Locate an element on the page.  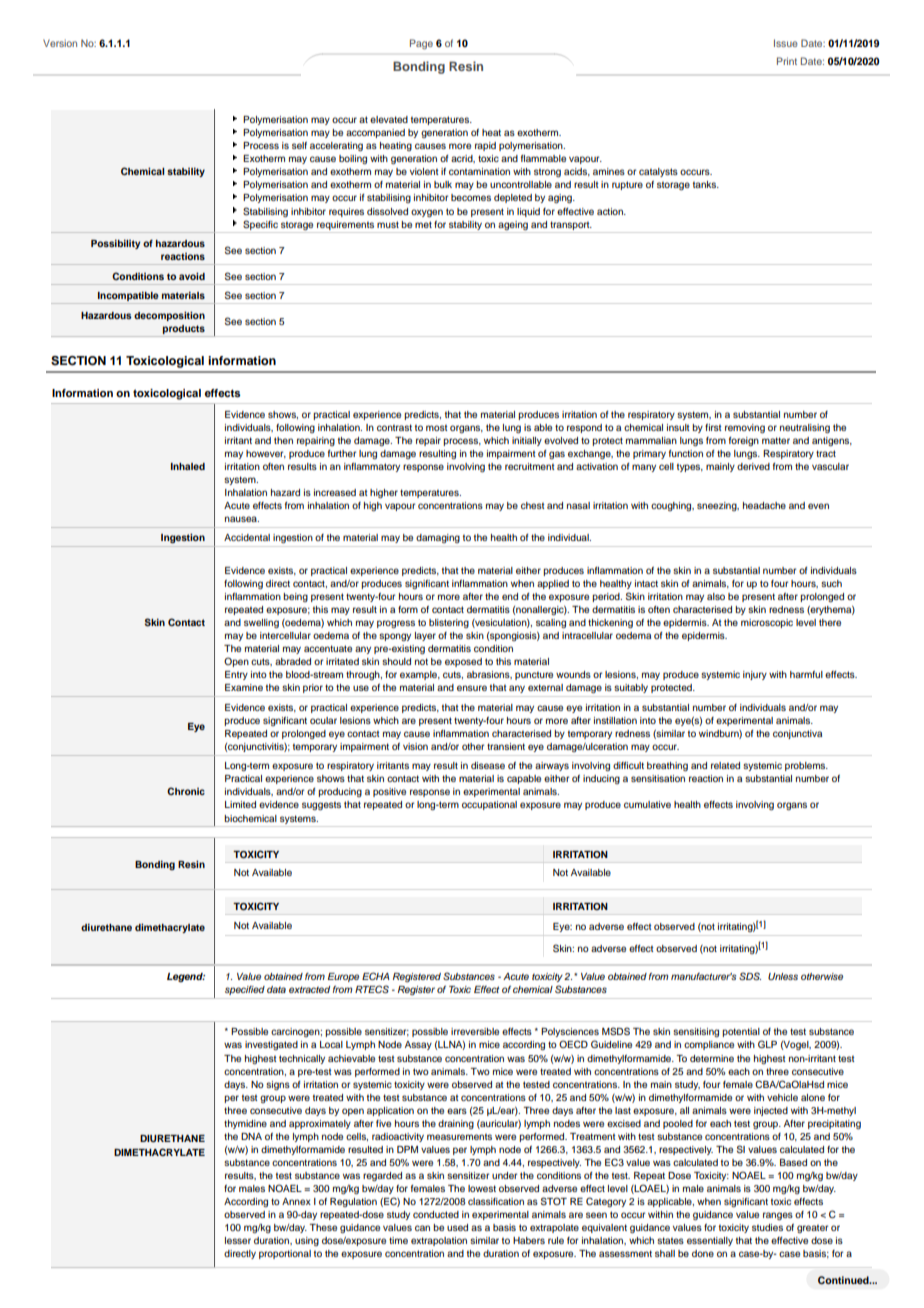
lesser is located at coordinates (238, 1240).
